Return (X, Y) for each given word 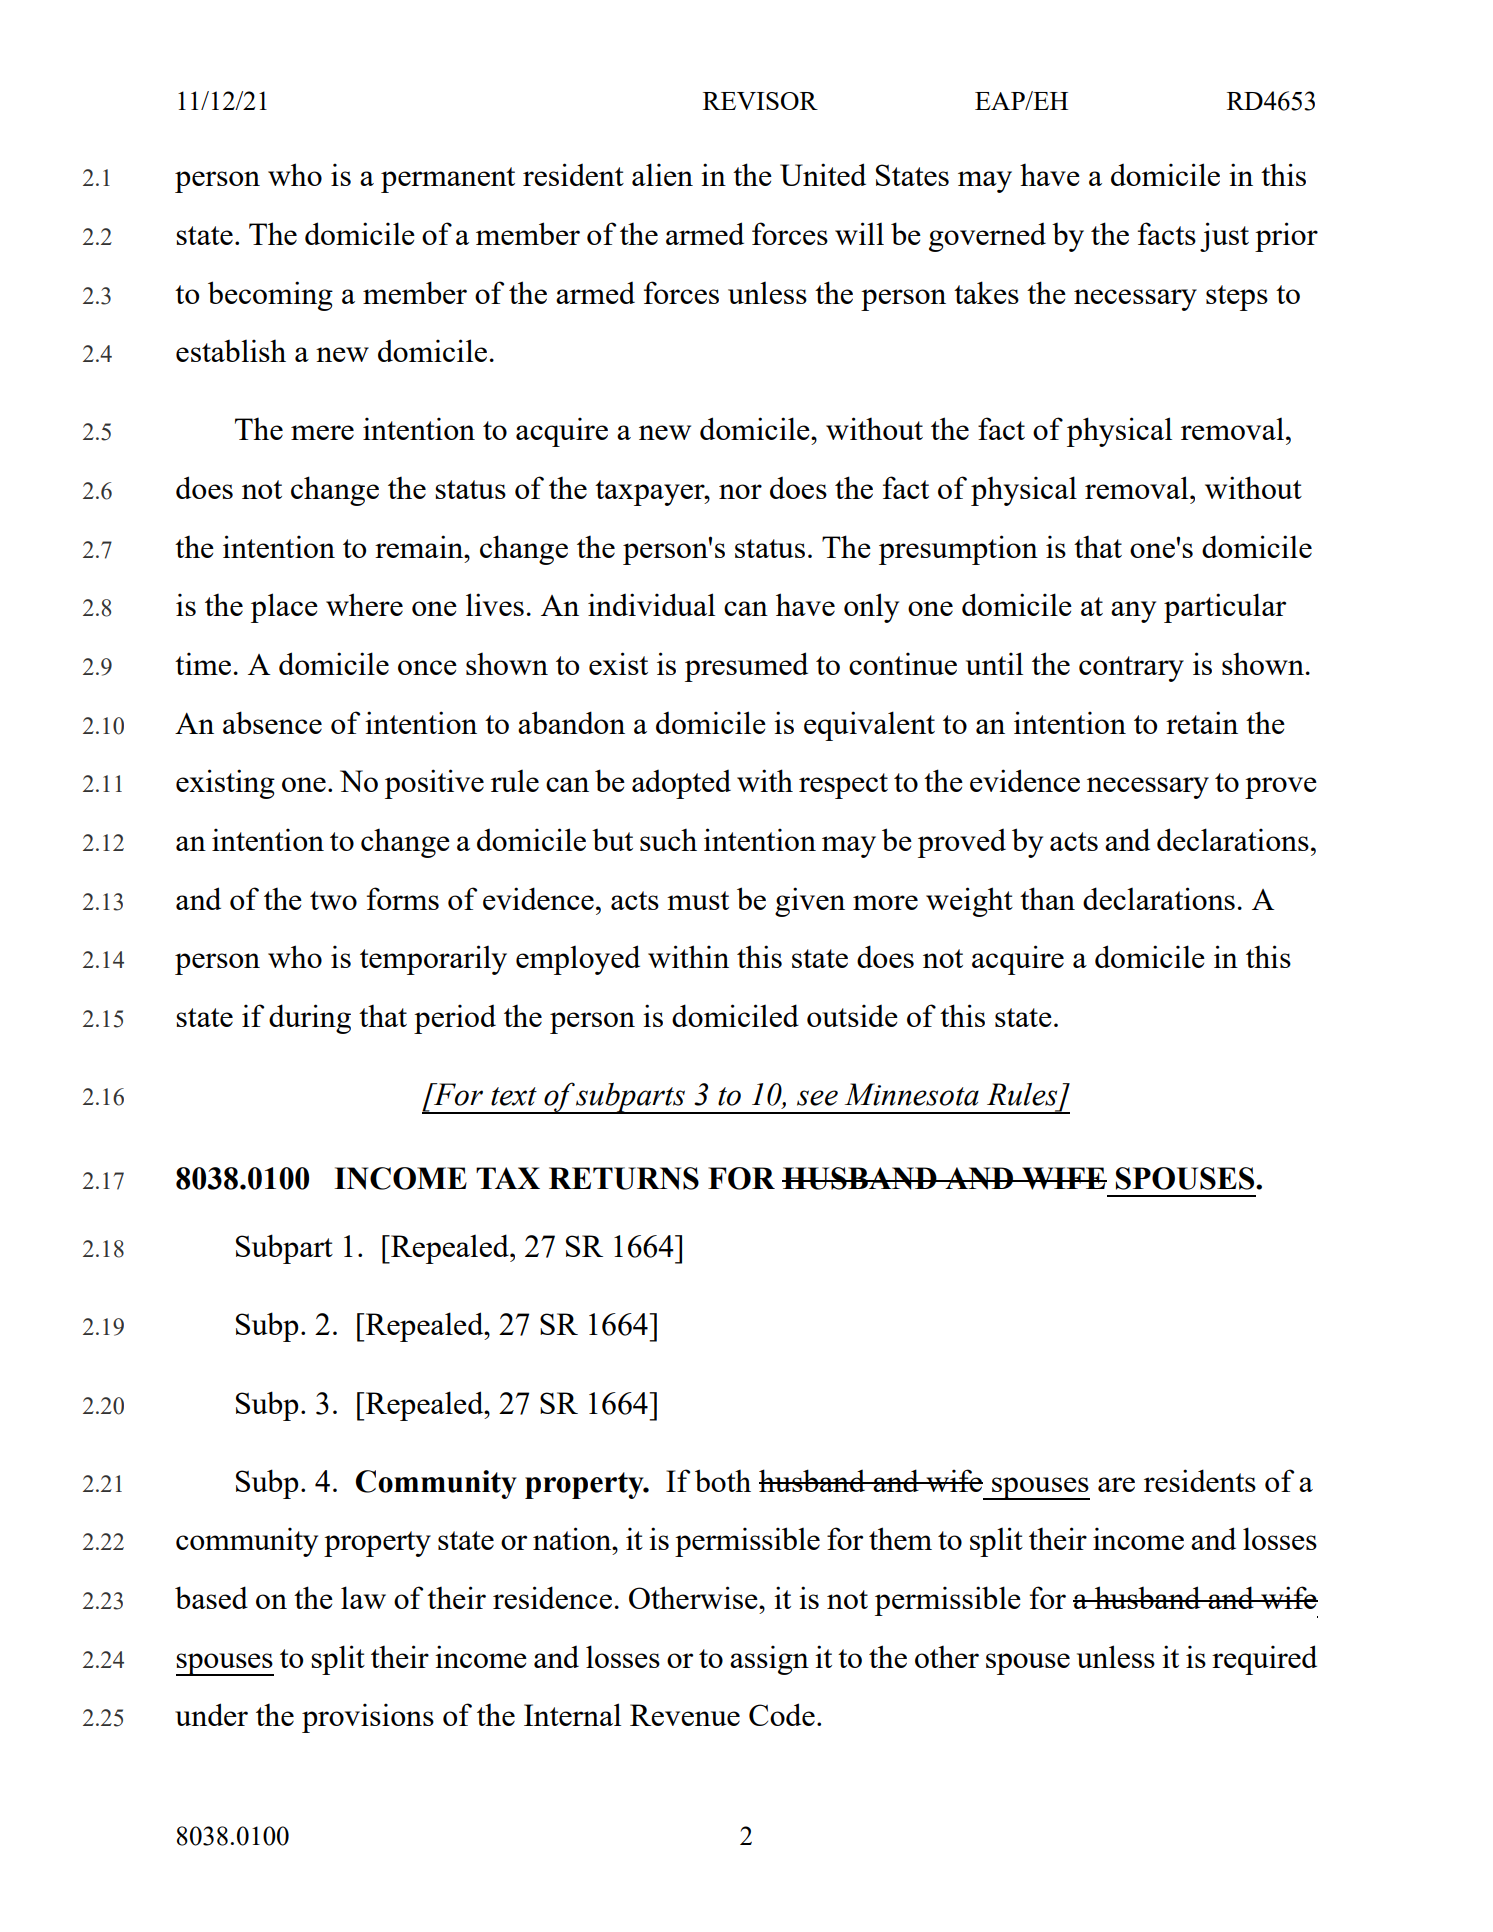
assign (769, 1660)
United (823, 174)
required (1264, 1660)
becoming (270, 296)
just (1224, 237)
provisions (368, 1718)
